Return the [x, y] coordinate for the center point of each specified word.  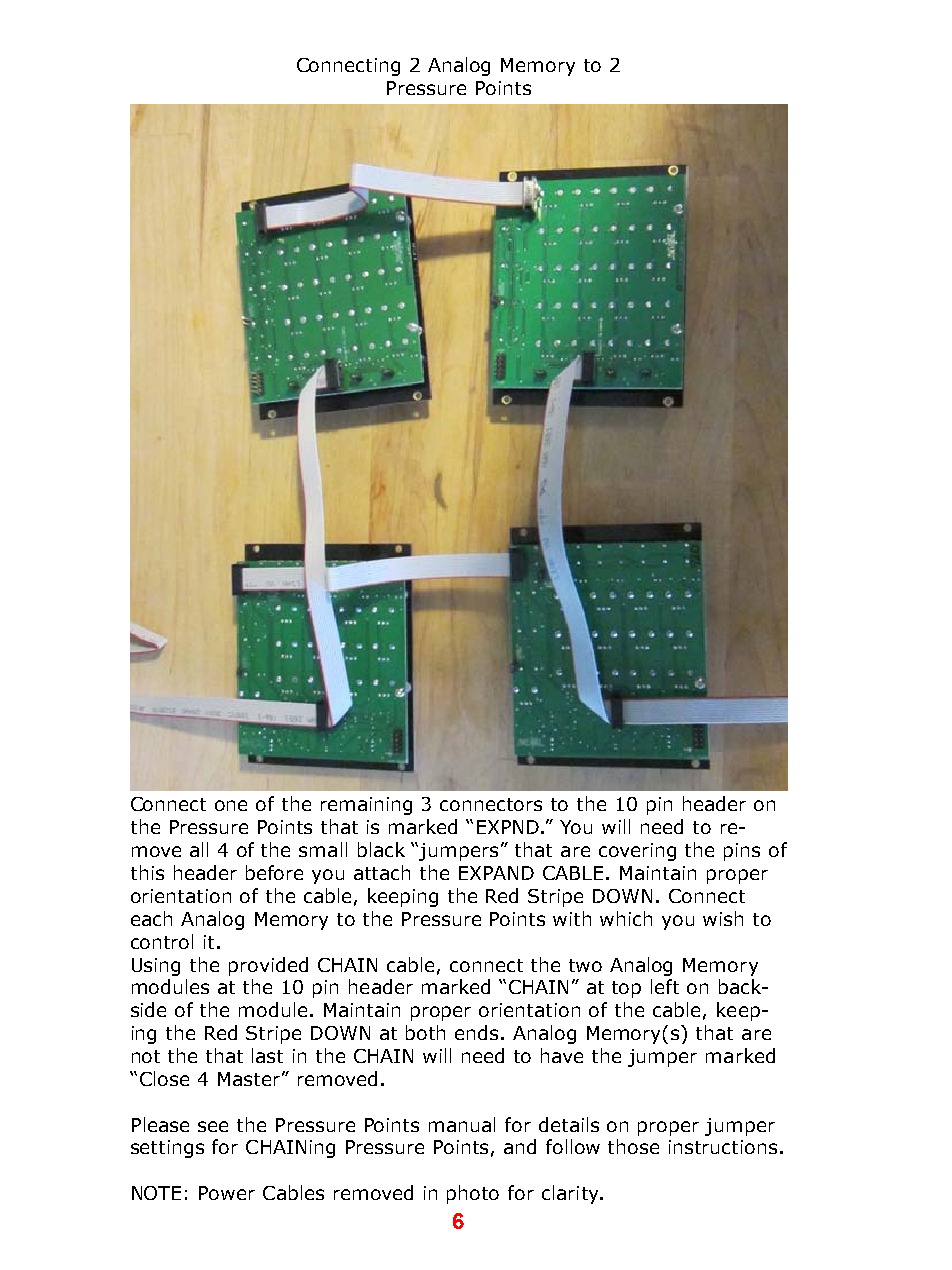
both [425, 1032]
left [665, 986]
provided [268, 966]
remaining [366, 806]
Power [227, 1193]
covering [637, 852]
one [231, 805]
